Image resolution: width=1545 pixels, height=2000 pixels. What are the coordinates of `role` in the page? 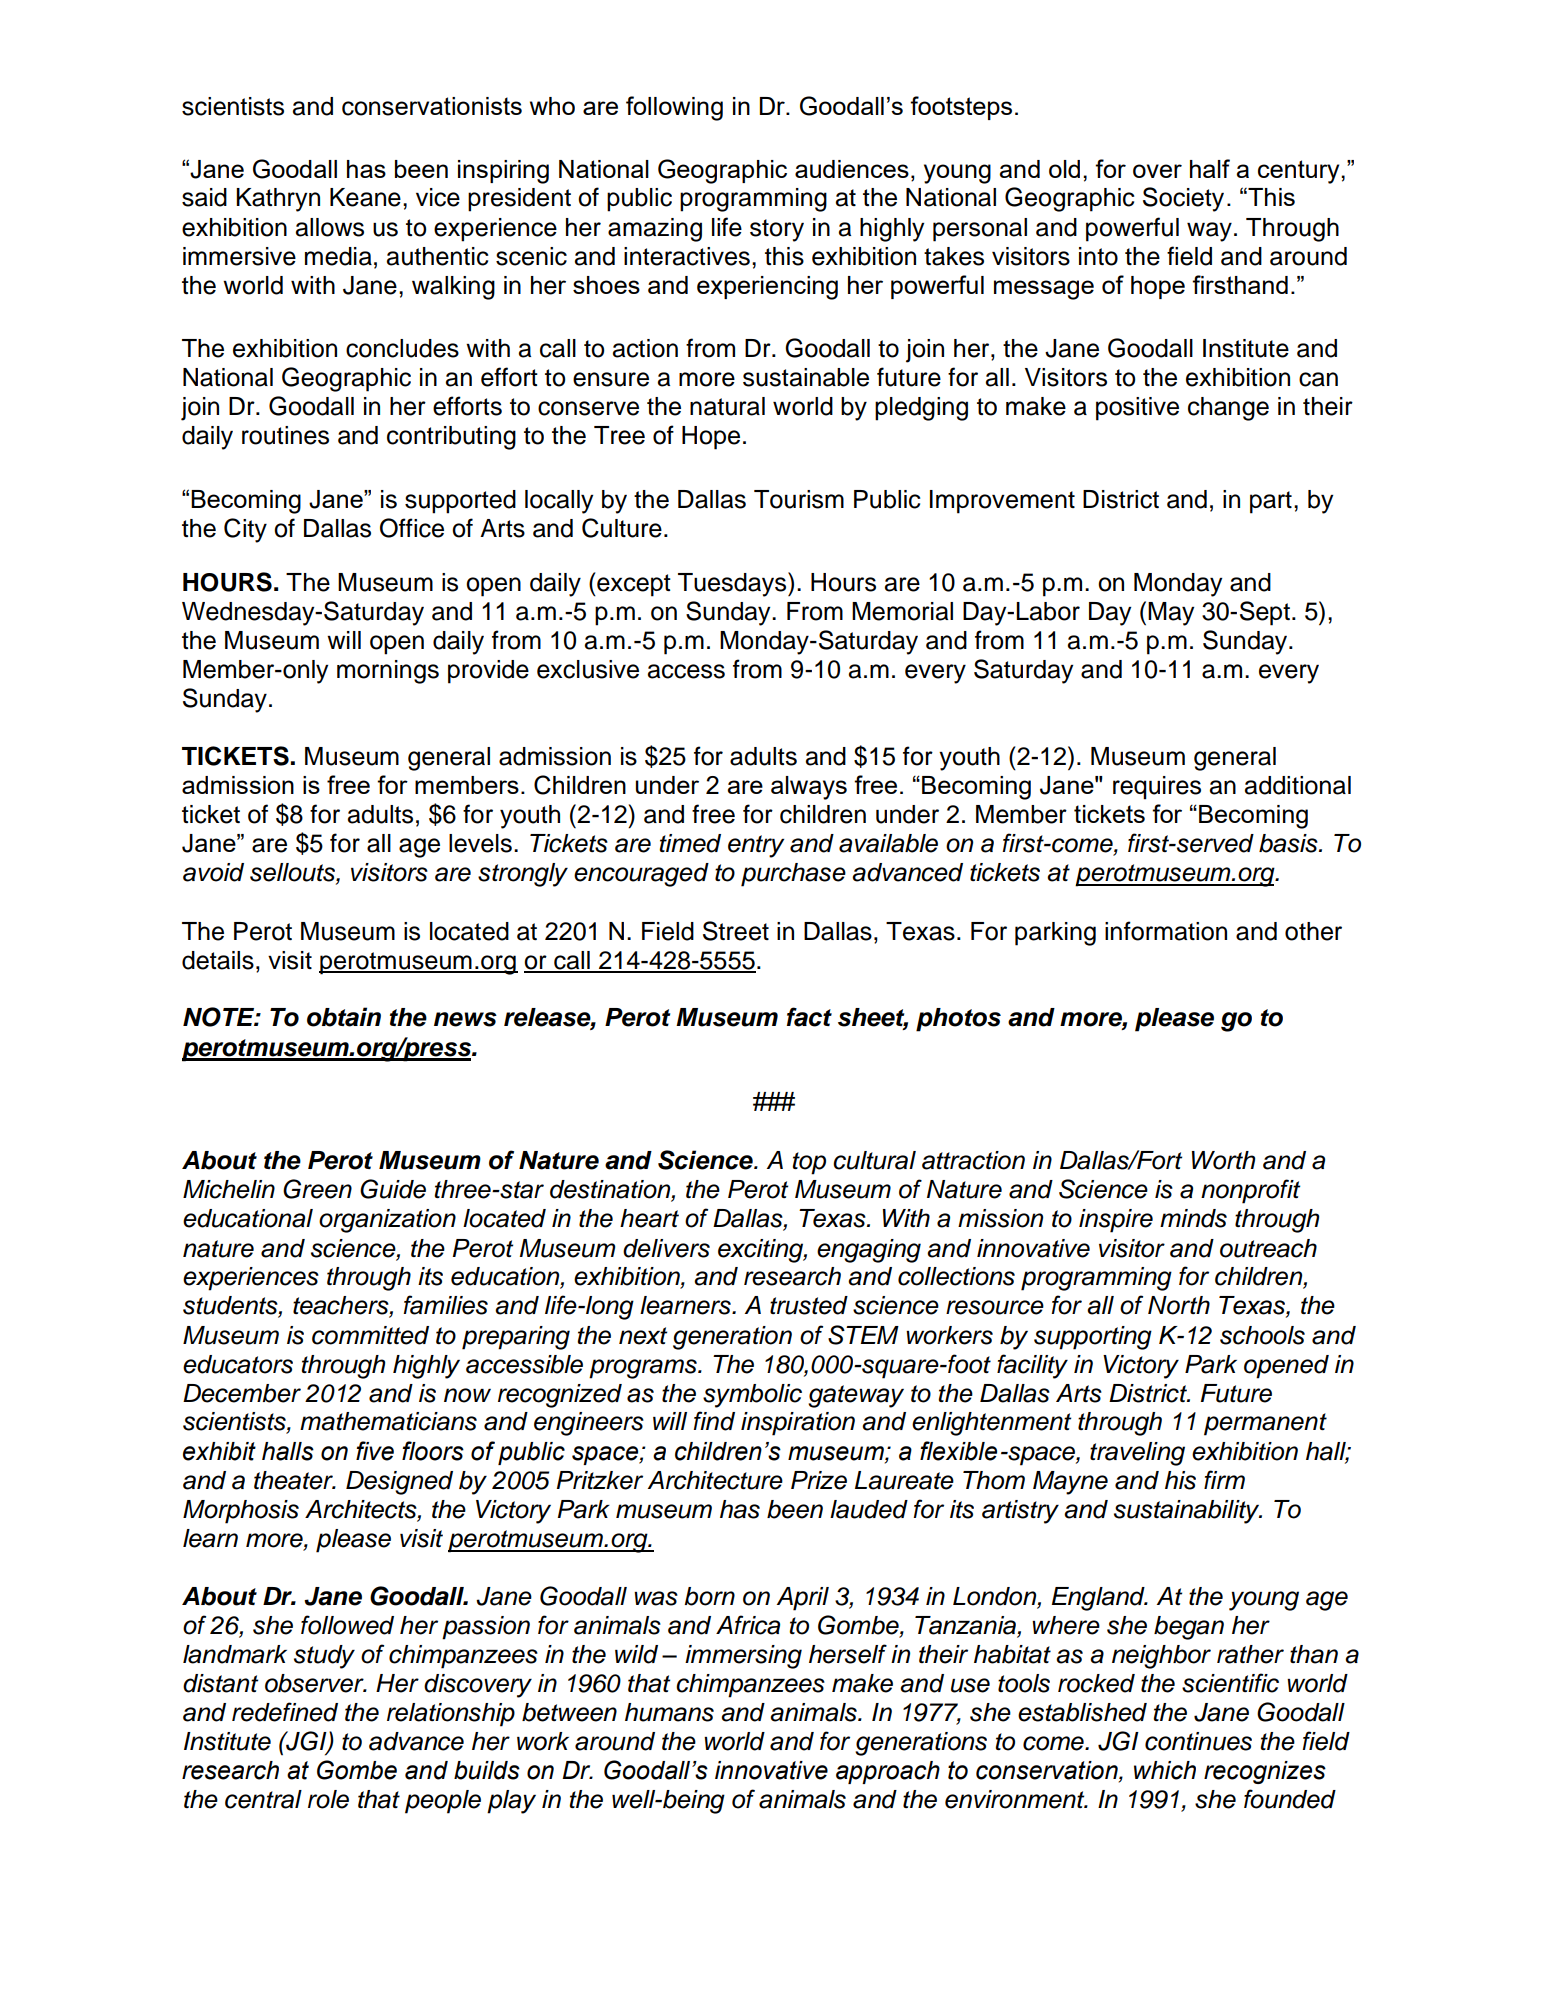 It's located at (328, 1799).
